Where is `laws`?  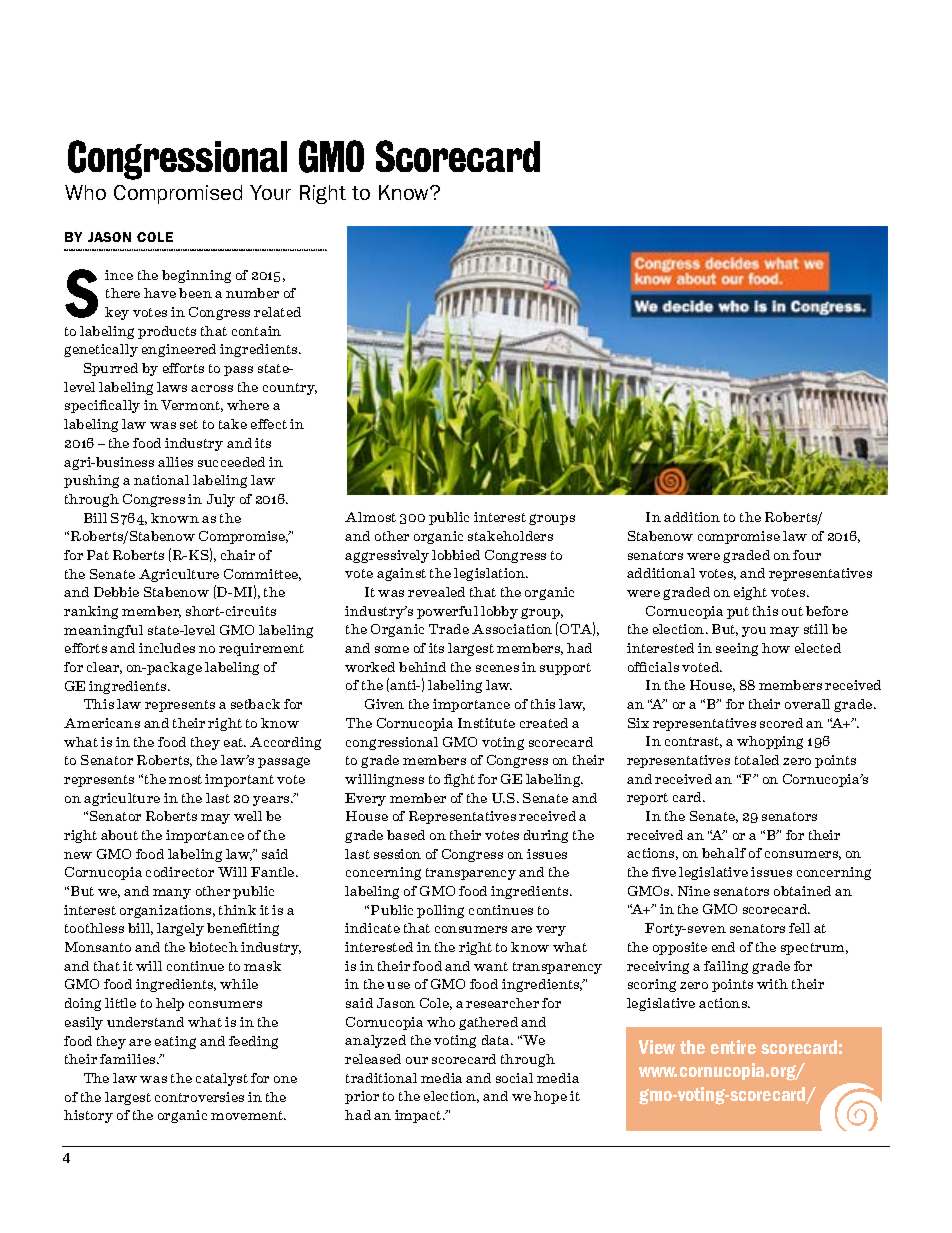
laws is located at coordinates (172, 387).
